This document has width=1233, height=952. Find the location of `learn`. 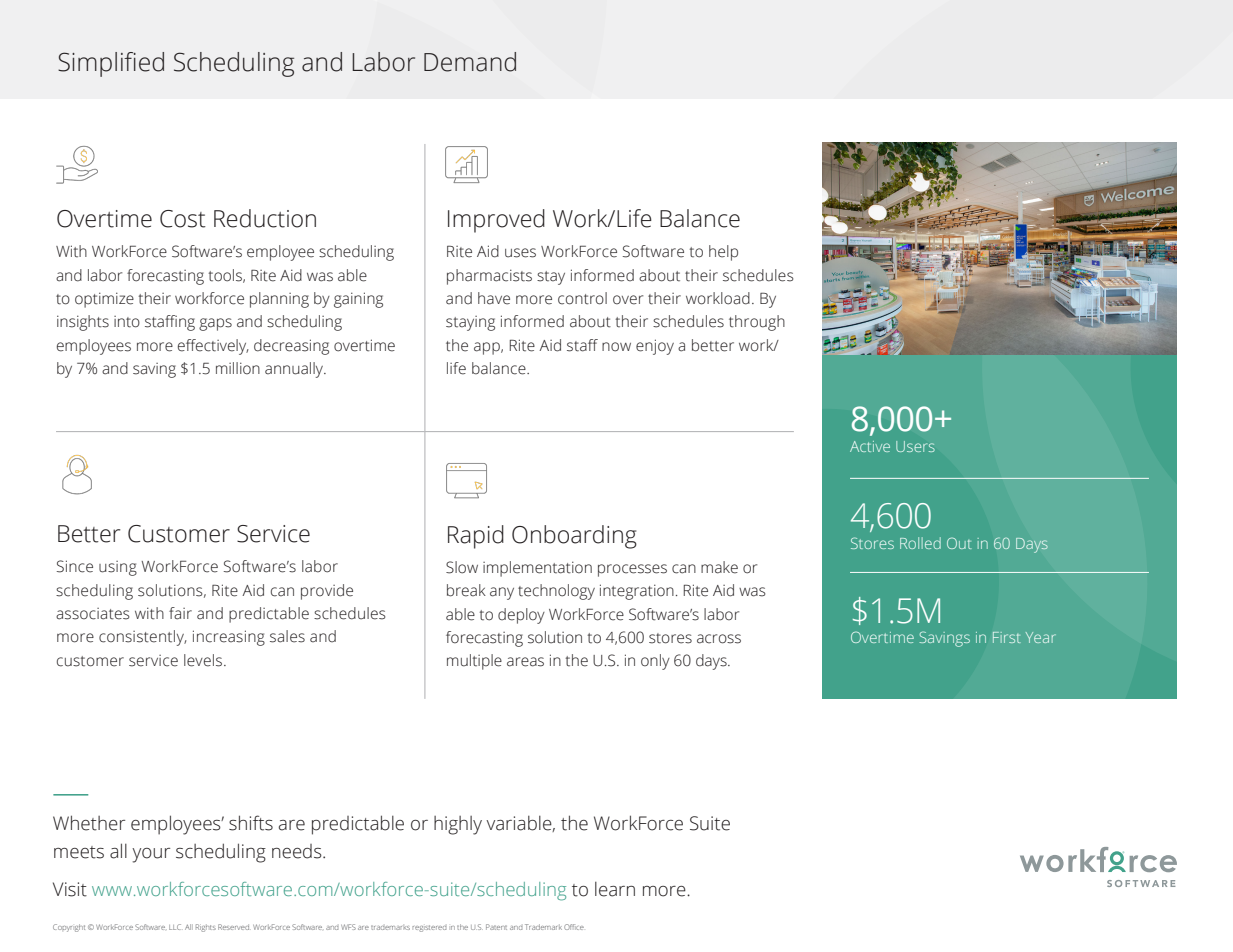

learn is located at coordinates (615, 889).
